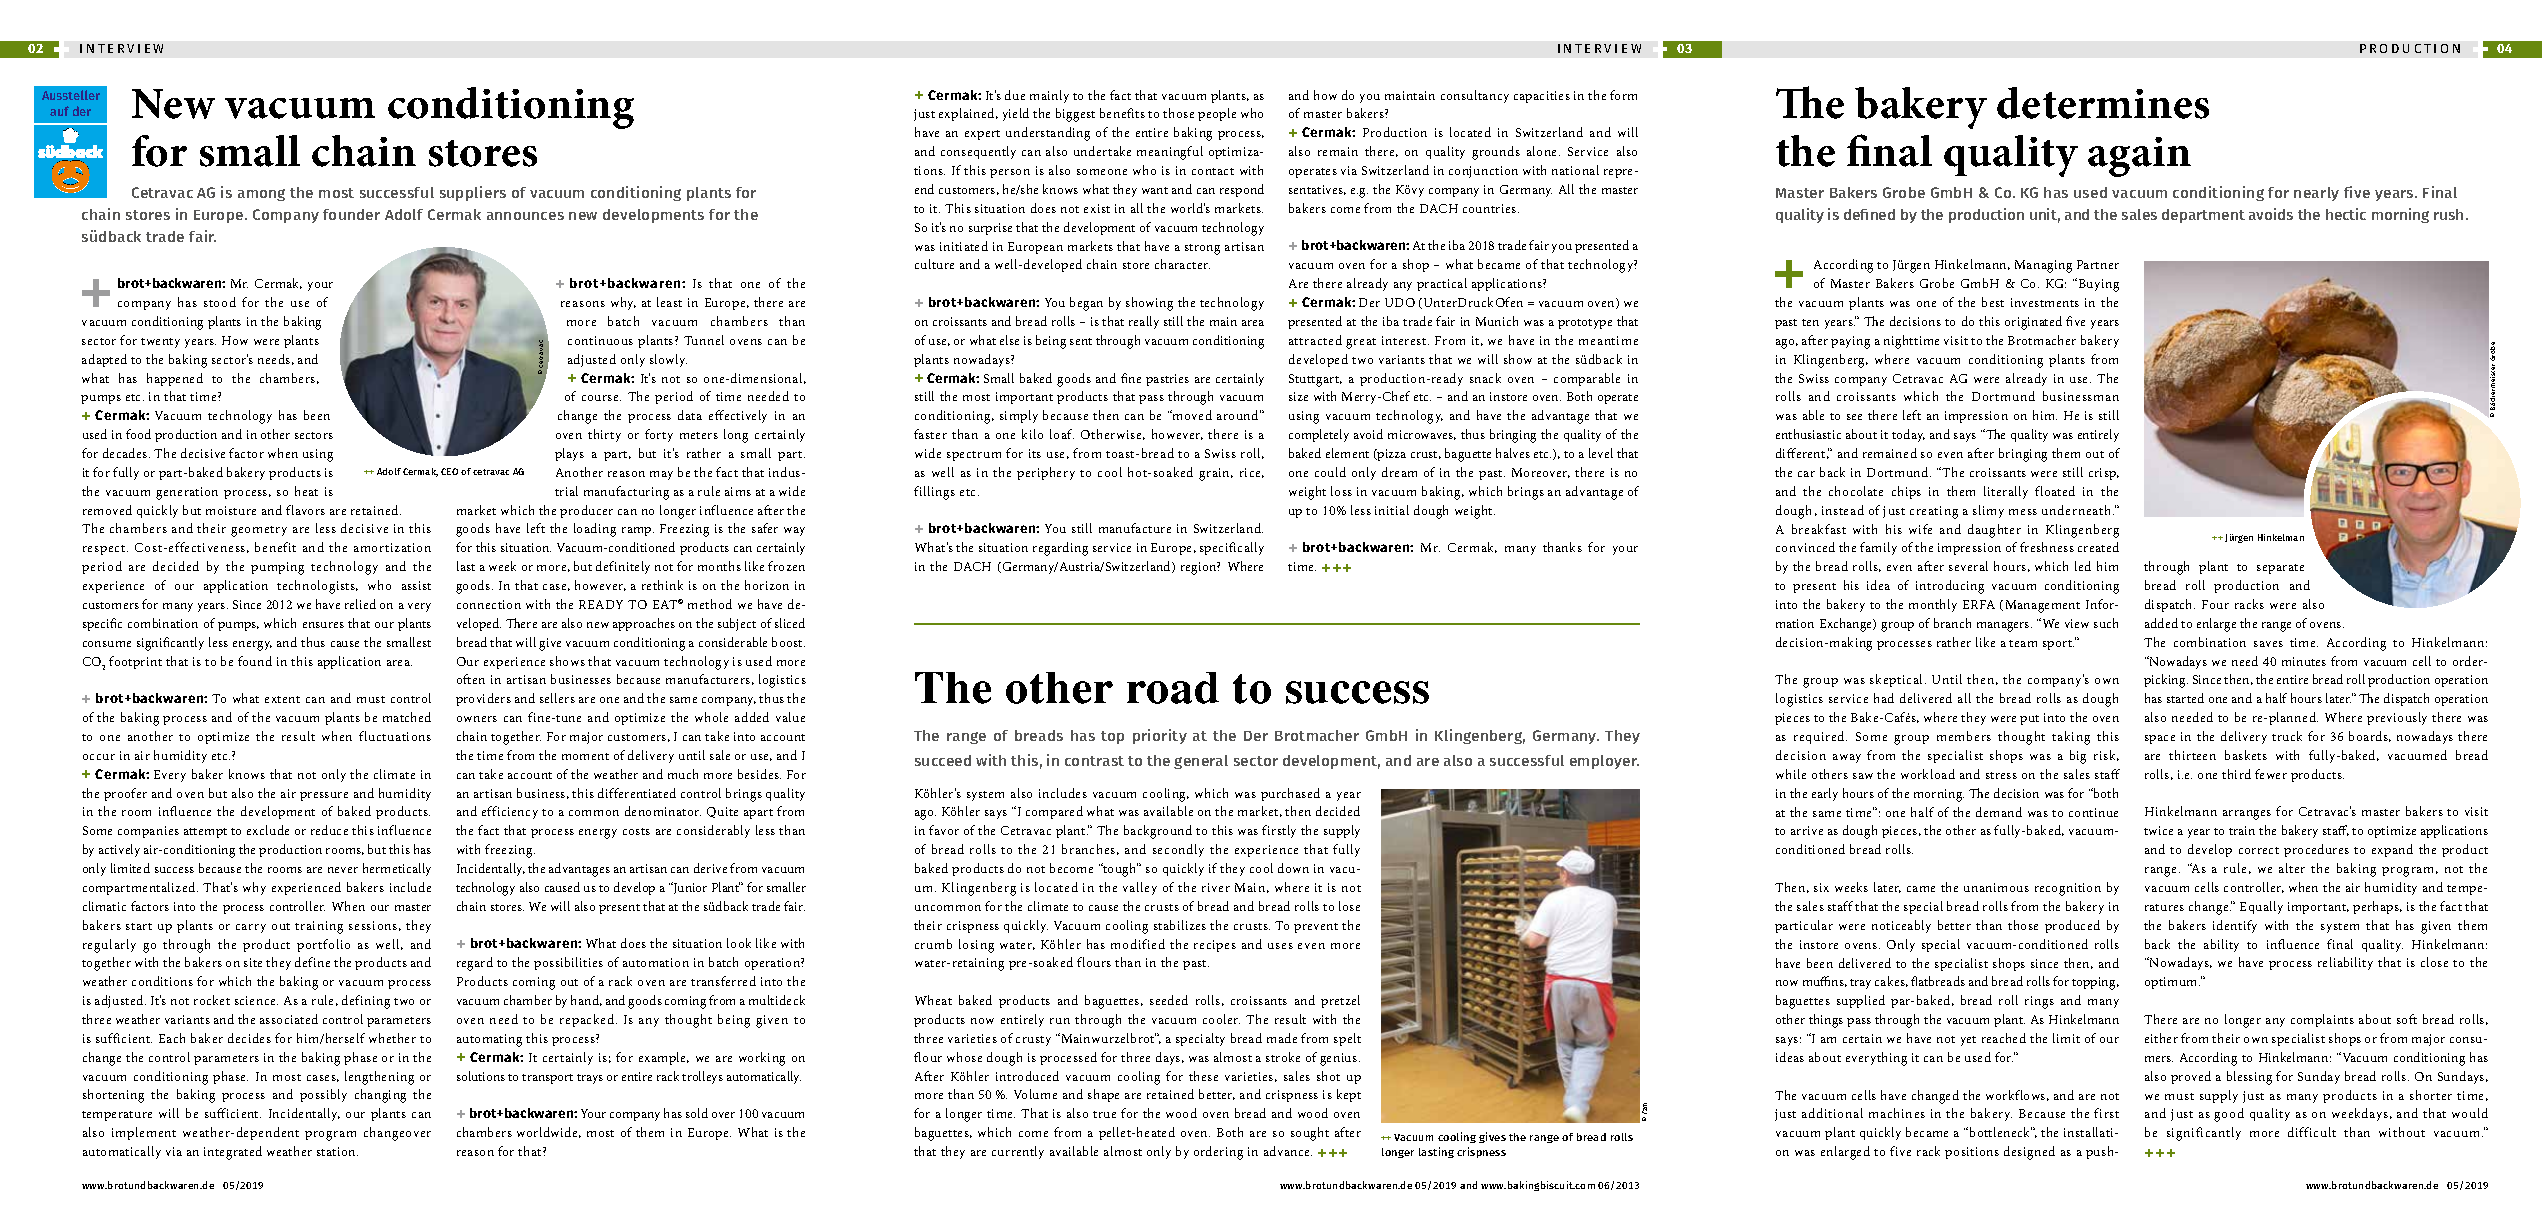  What do you see at coordinates (59, 111) in the image?
I see `auf` at bounding box center [59, 111].
